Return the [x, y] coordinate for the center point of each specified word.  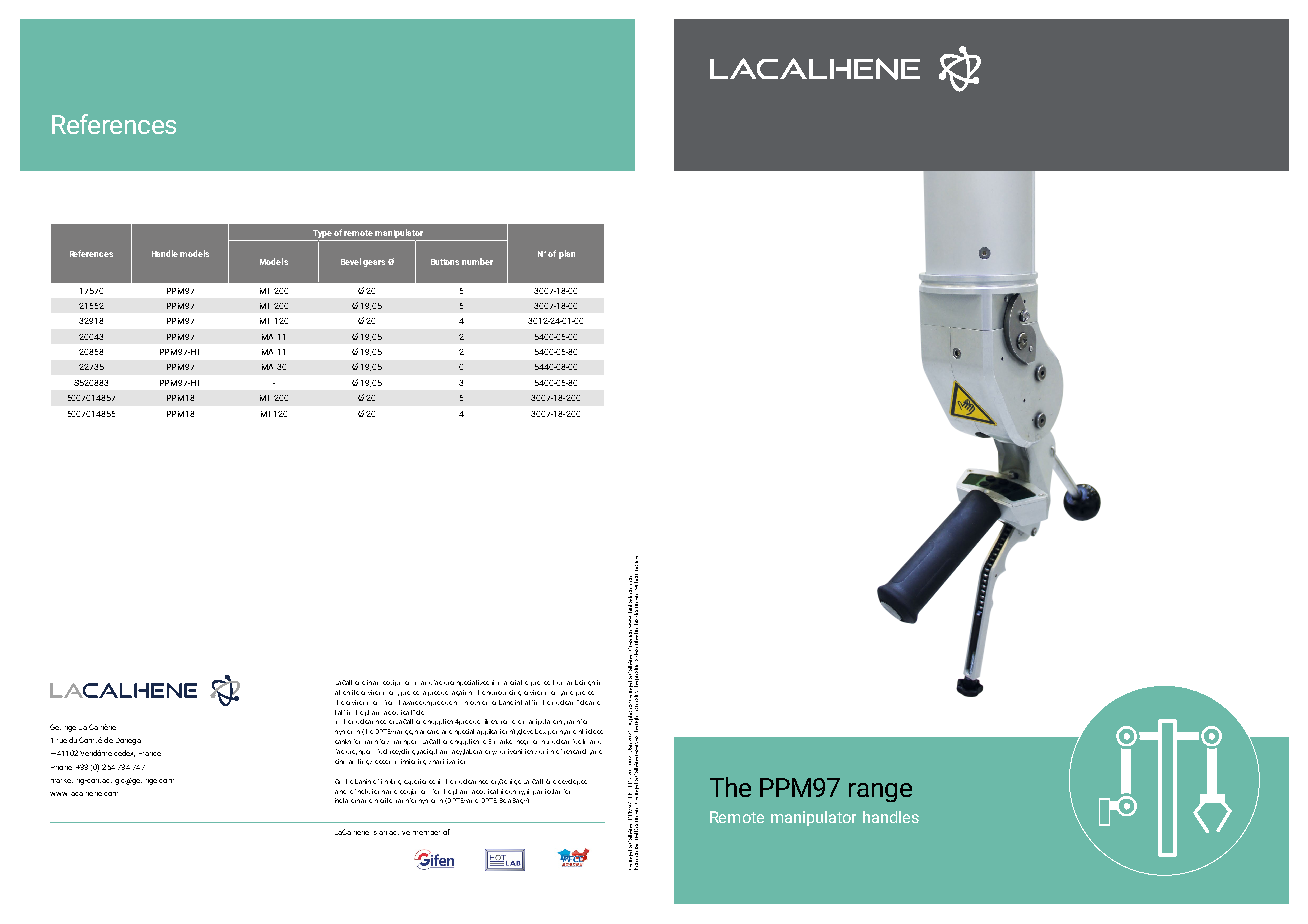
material [510, 682]
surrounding [504, 693]
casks [343, 741]
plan [567, 254]
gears [374, 263]
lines [491, 721]
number [477, 261]
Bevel [351, 261]
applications [496, 732]
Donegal [128, 741]
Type [322, 234]
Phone [61, 768]
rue [62, 741]
